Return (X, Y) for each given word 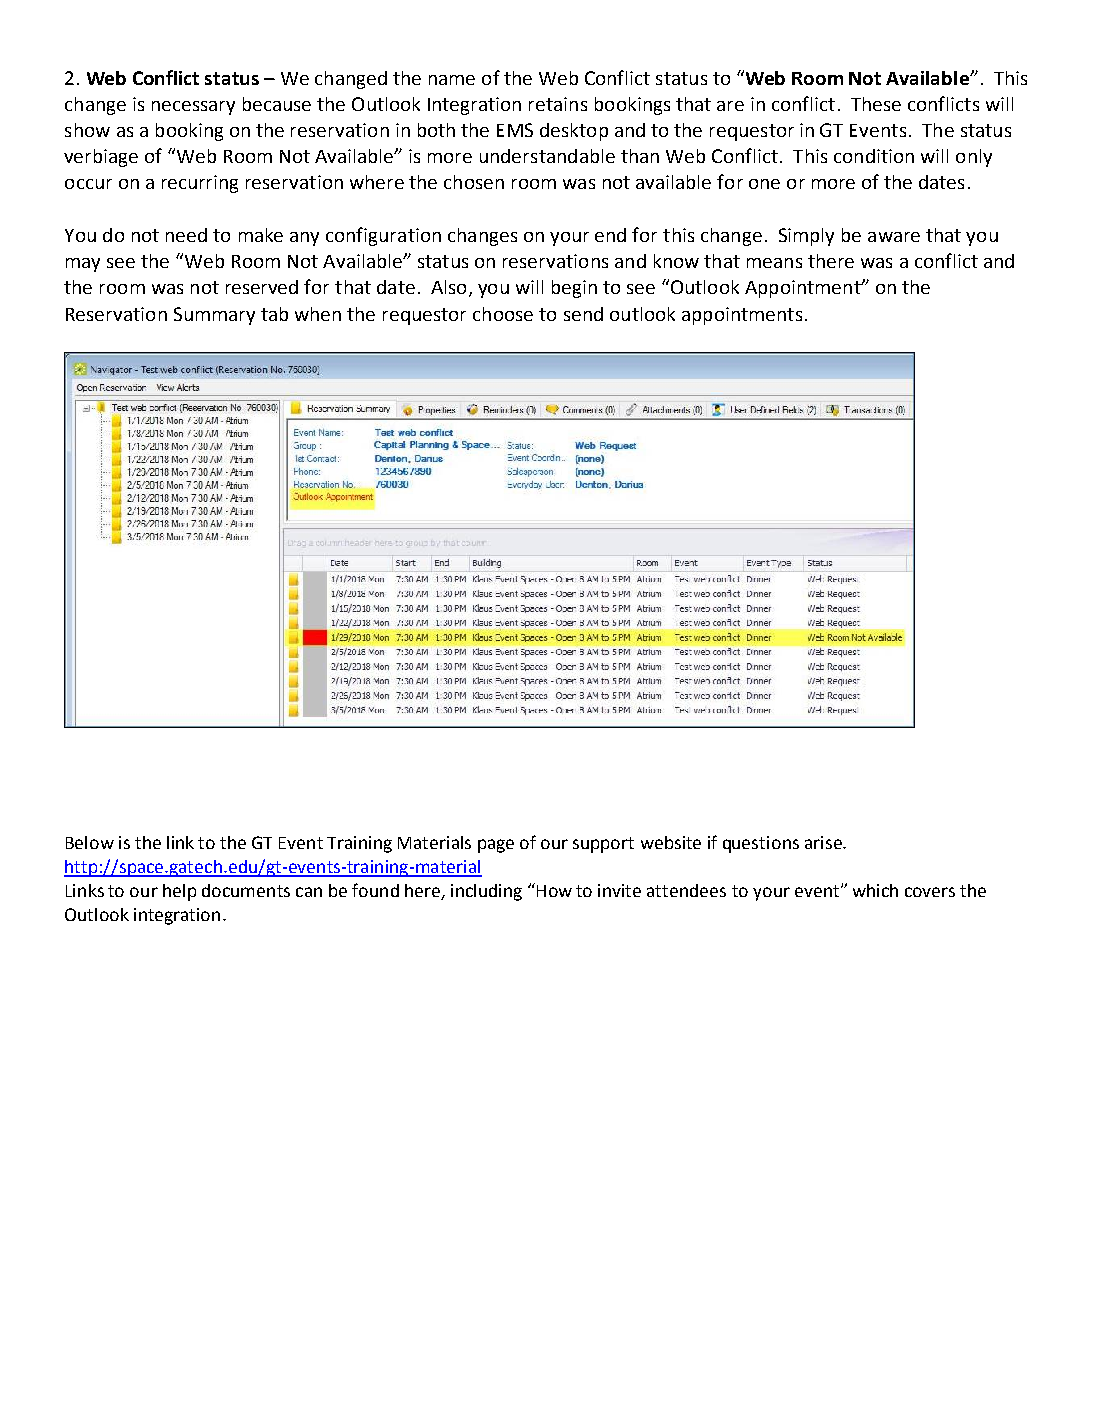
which (875, 890)
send (583, 314)
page (496, 846)
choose (503, 314)
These (876, 104)
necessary (193, 108)
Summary (214, 316)
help (179, 892)
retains (558, 104)
